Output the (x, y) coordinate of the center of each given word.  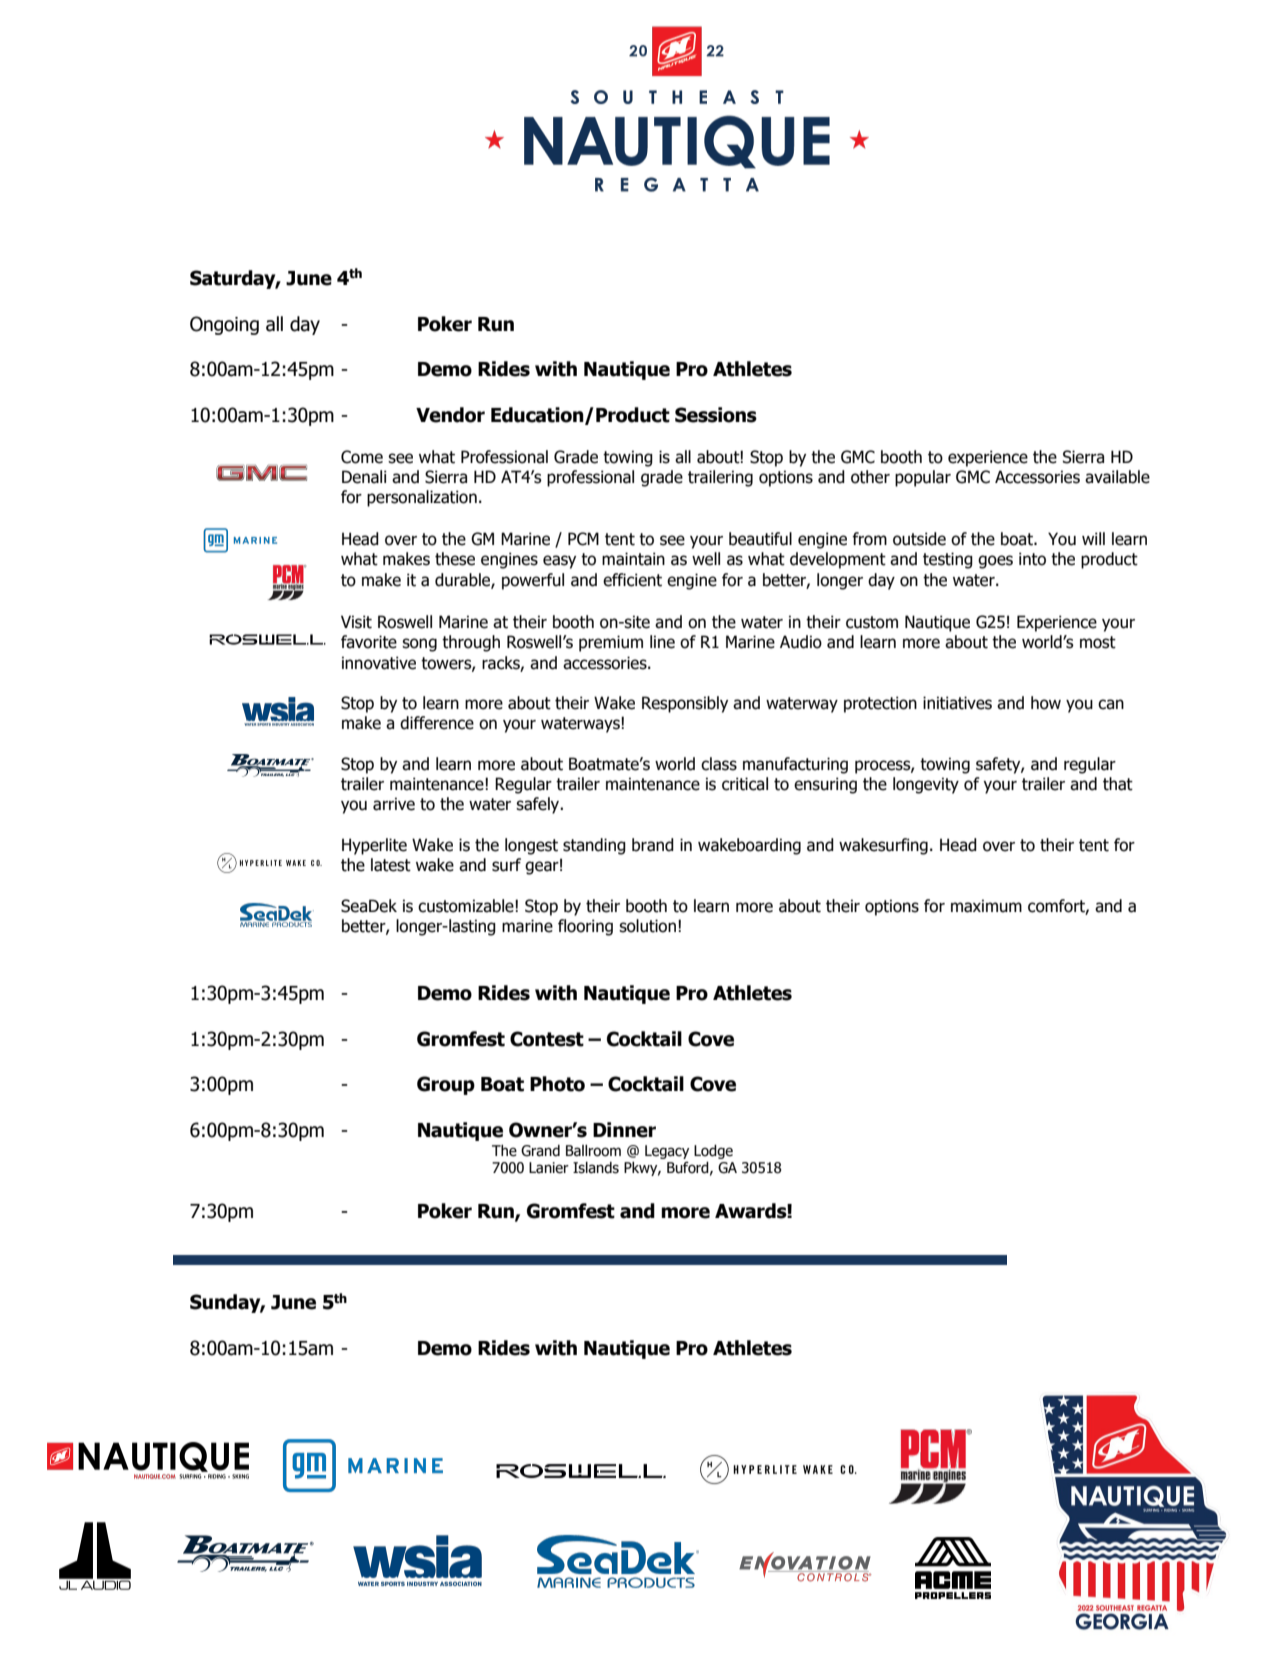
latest (391, 865)
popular (923, 478)
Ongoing (224, 325)
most (1098, 642)
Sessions (716, 415)
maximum (986, 906)
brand (653, 845)
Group (446, 1085)
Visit (356, 622)
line (662, 642)
